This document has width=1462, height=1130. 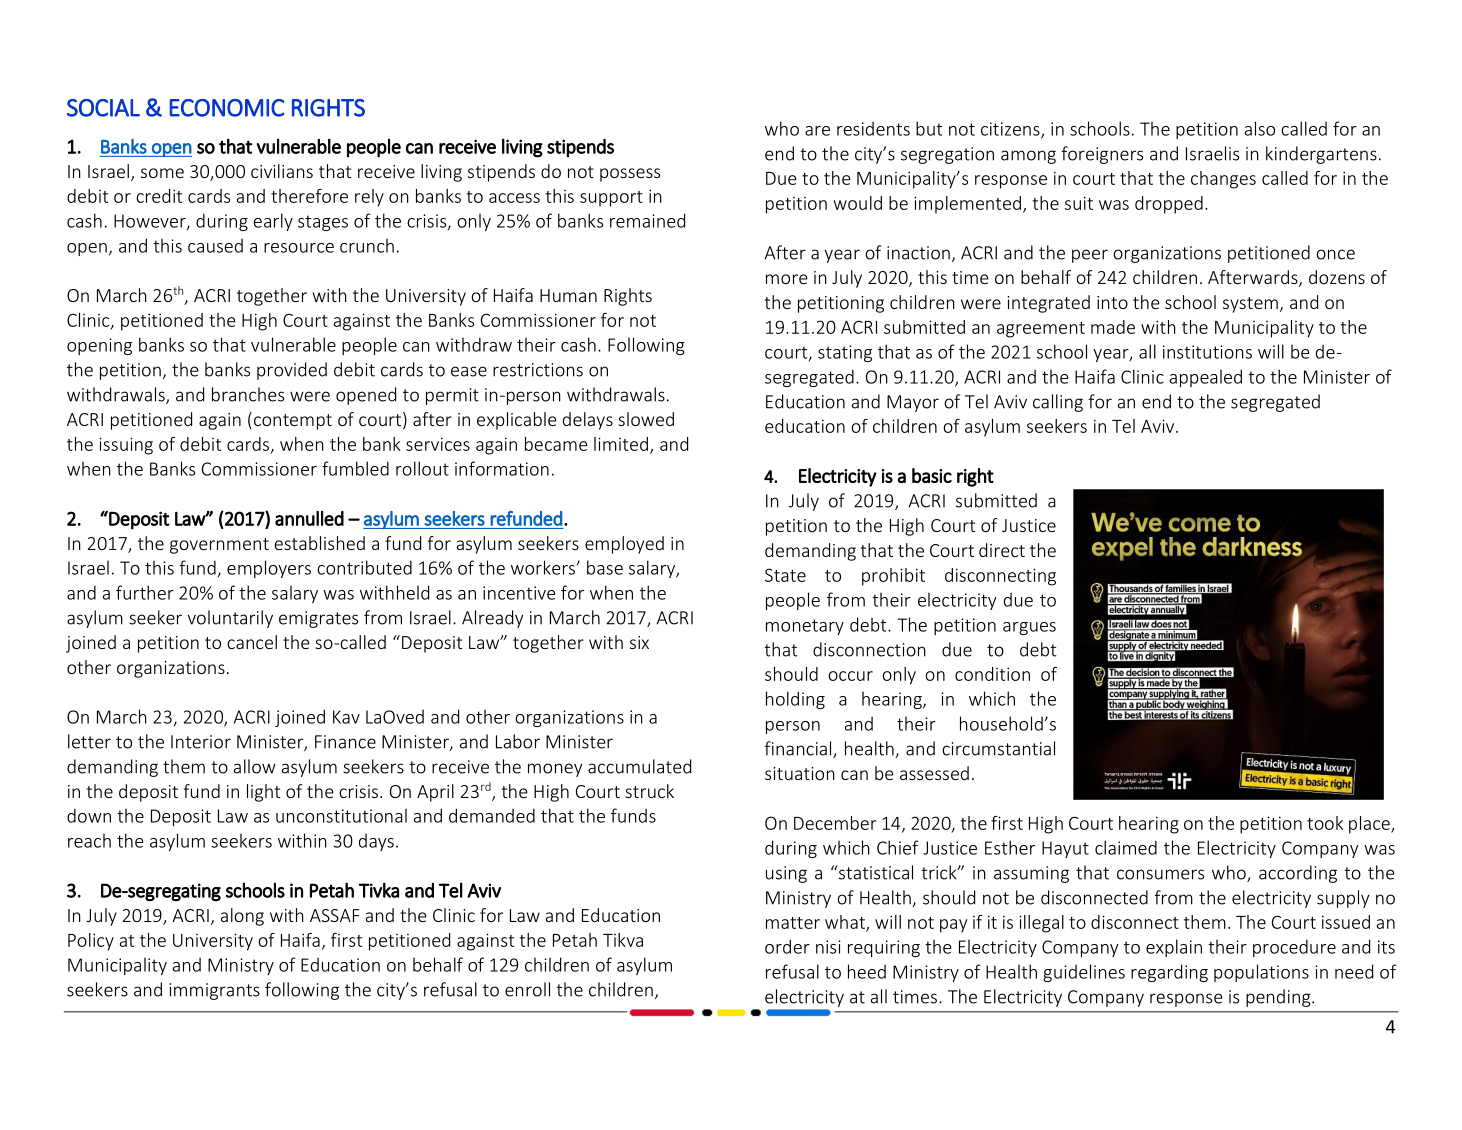 What do you see at coordinates (795, 700) in the document?
I see `holding` at bounding box center [795, 700].
